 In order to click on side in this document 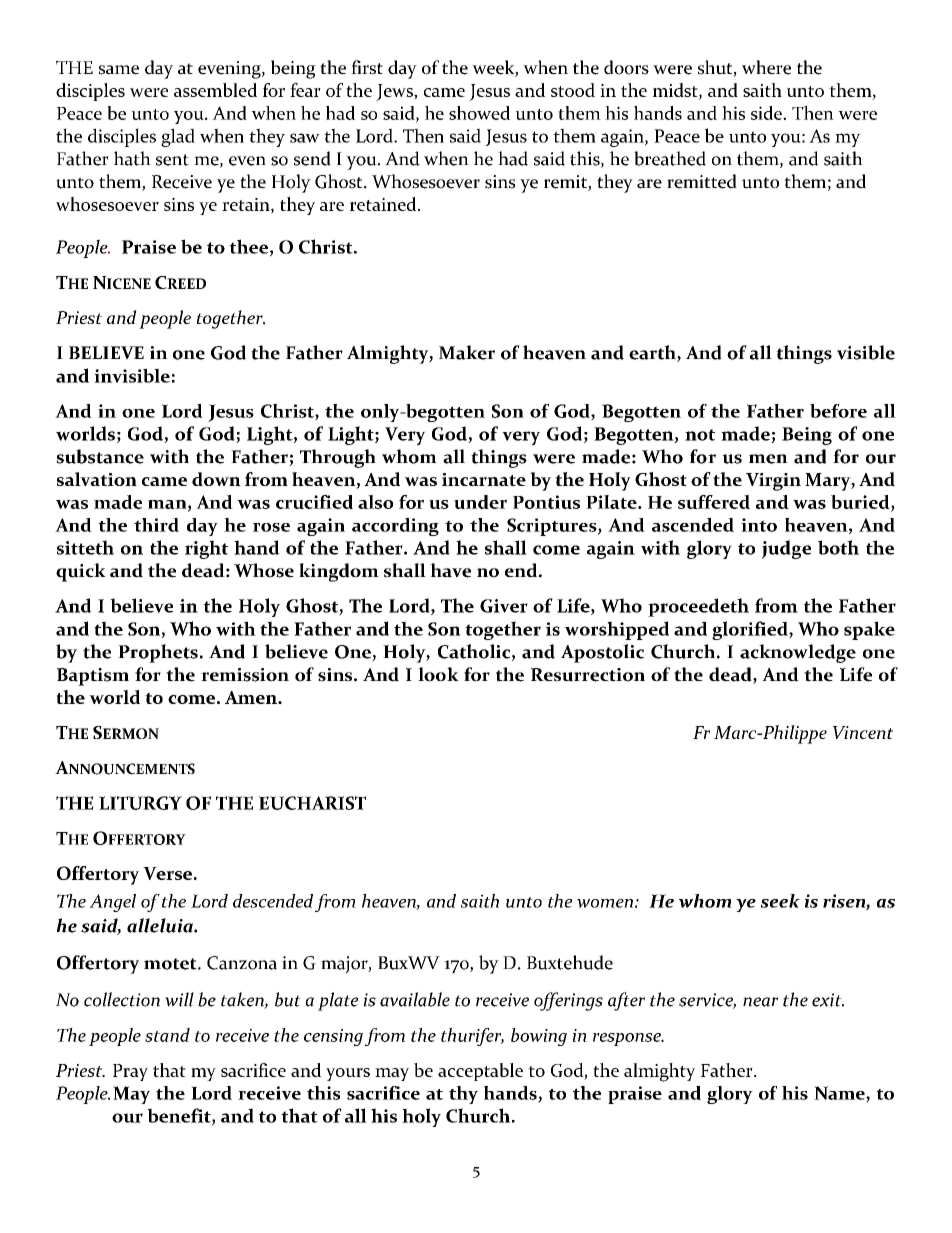, I will do `click(767, 113)`.
